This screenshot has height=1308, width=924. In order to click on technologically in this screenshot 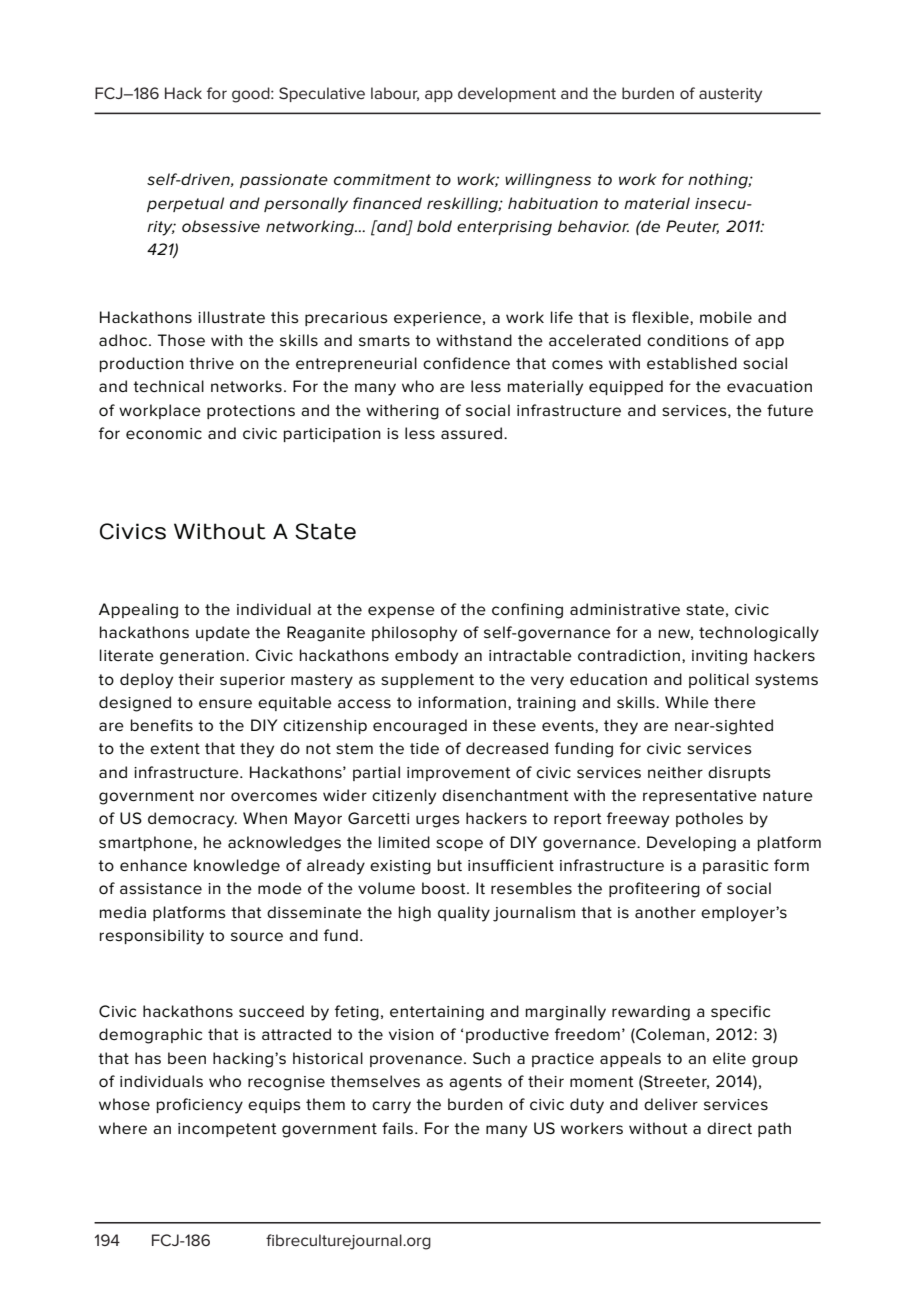, I will do `click(759, 634)`.
